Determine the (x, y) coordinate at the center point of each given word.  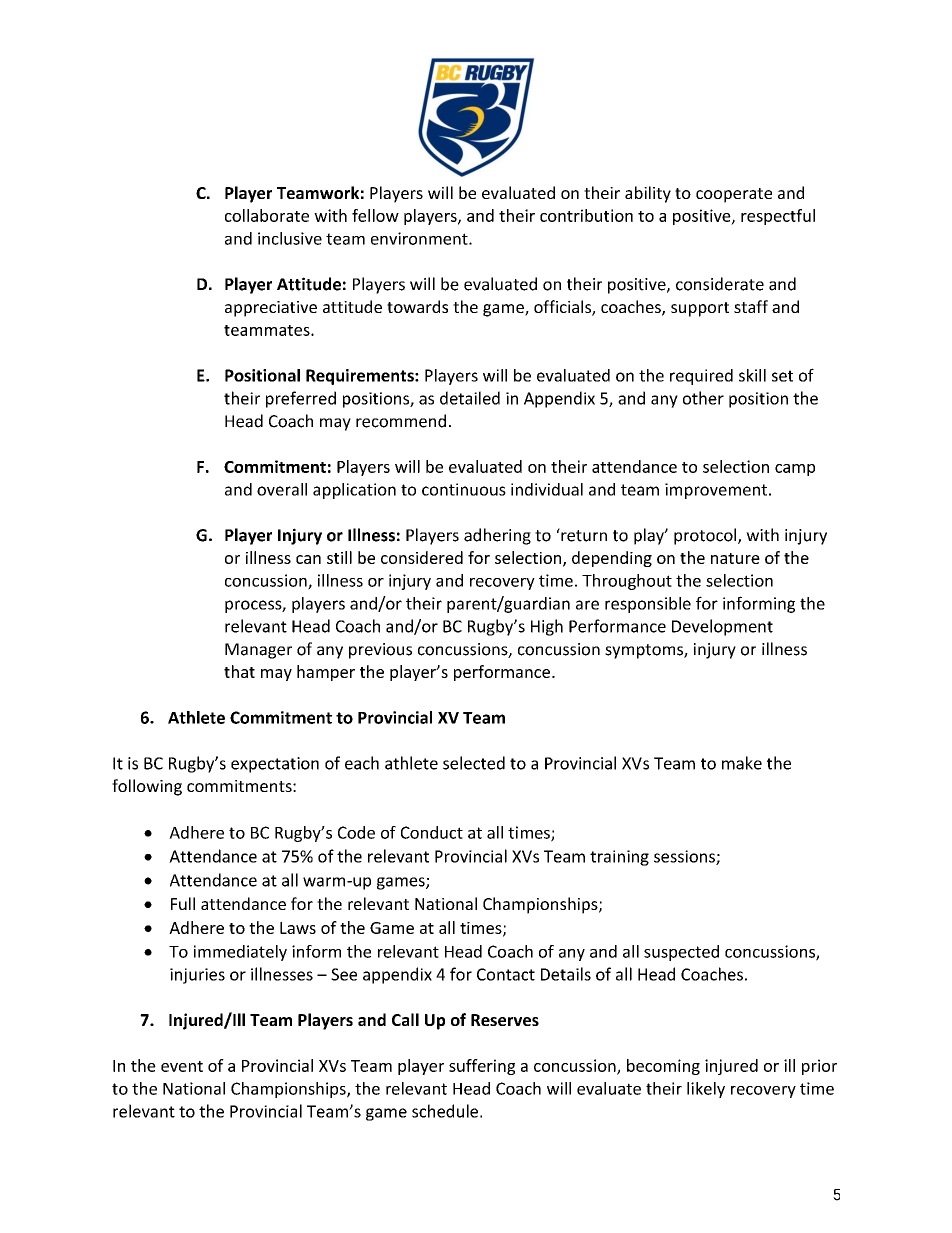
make (742, 763)
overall (282, 489)
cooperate (734, 195)
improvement (716, 491)
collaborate (267, 215)
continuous (464, 489)
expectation (275, 765)
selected (474, 763)
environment (420, 238)
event (182, 1066)
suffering (482, 1067)
